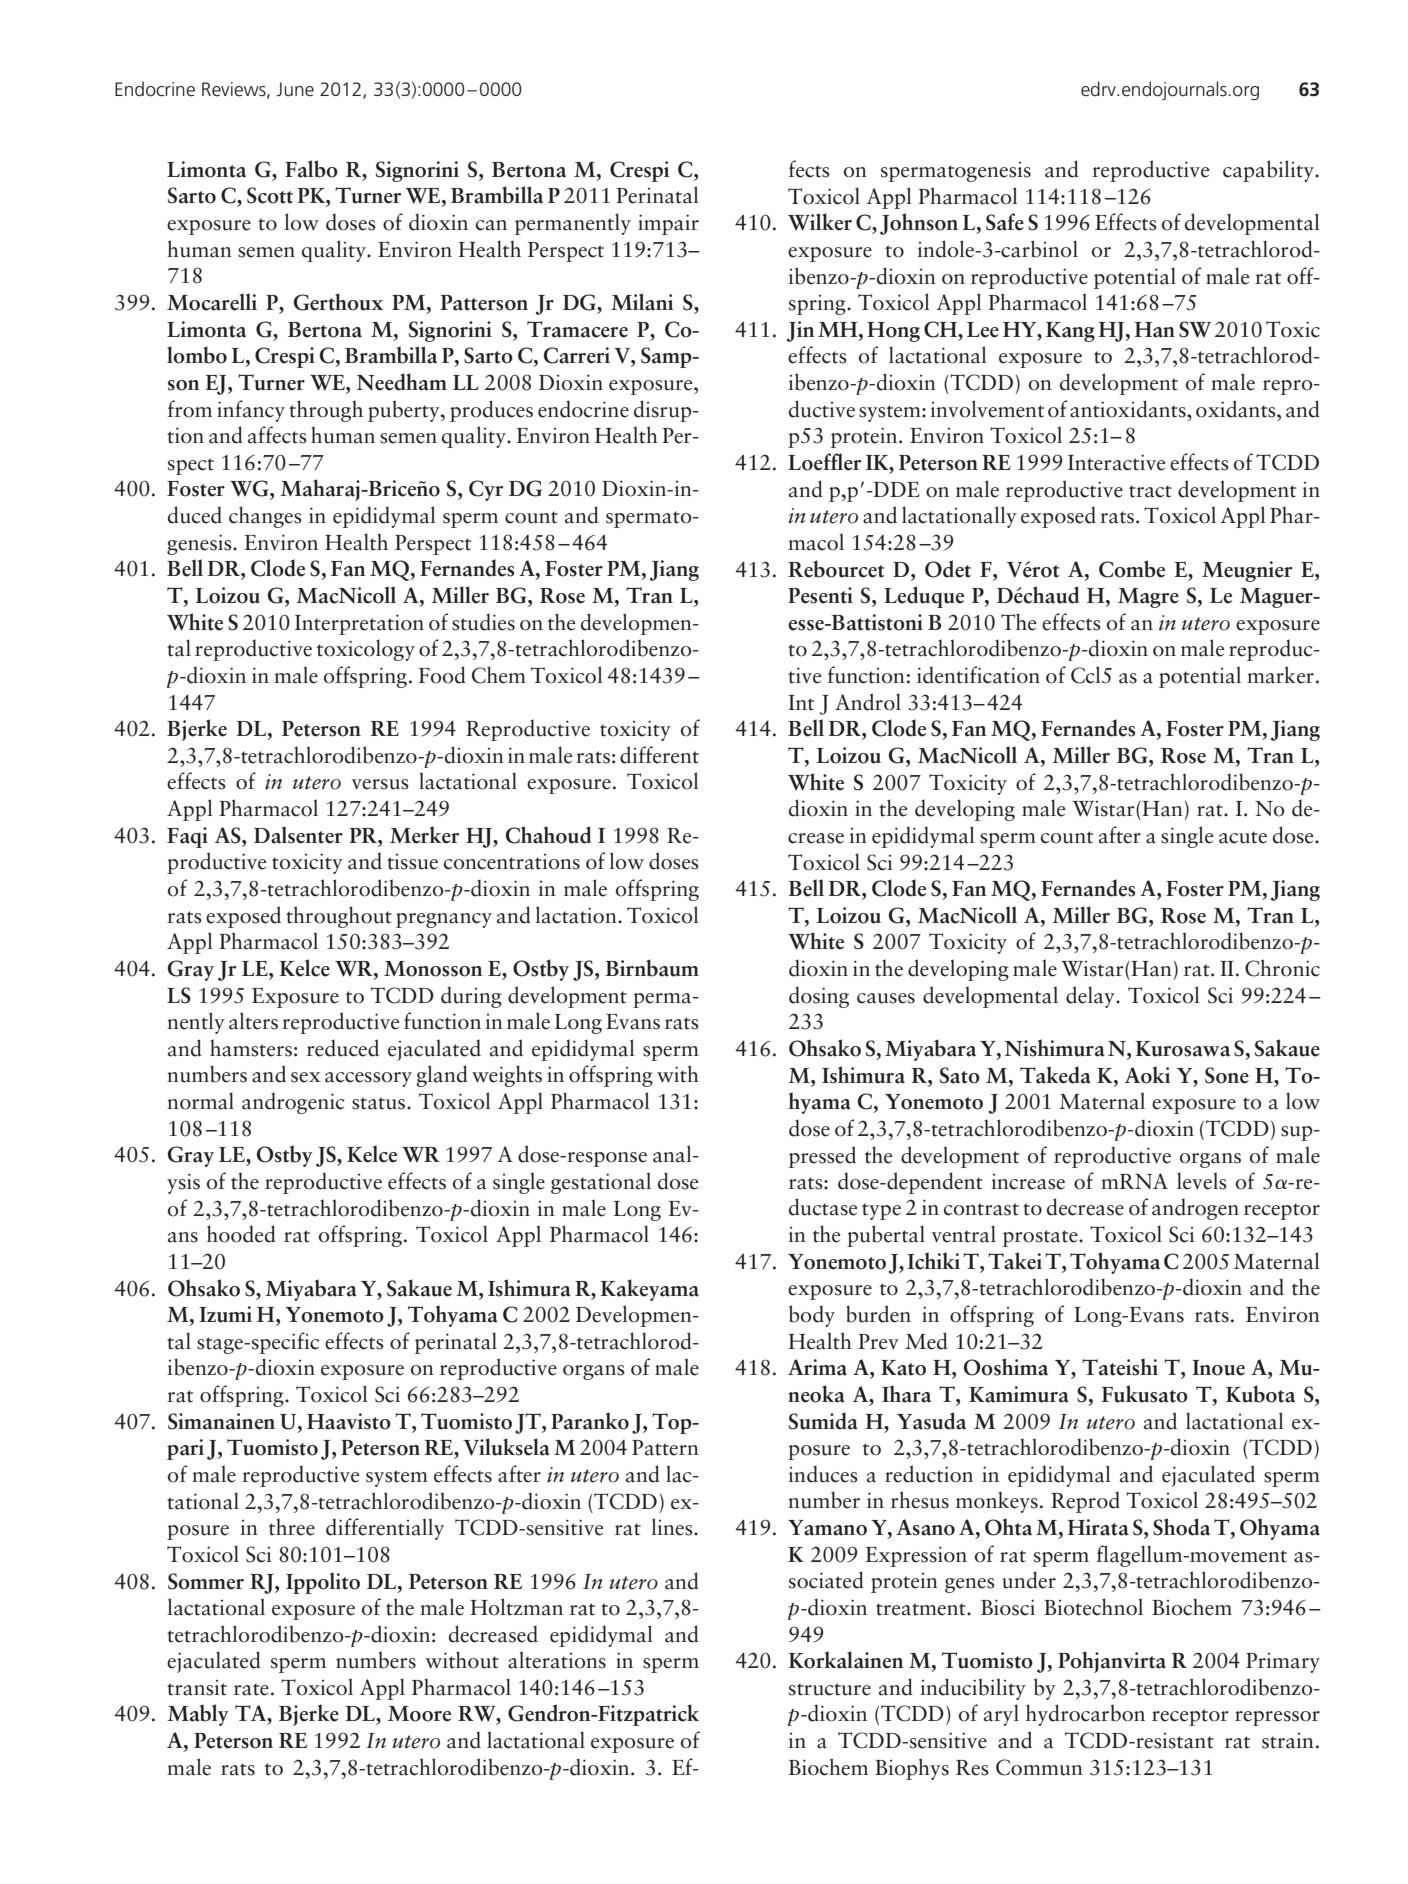  What do you see at coordinates (1269, 171) in the screenshot?
I see `capability` at bounding box center [1269, 171].
